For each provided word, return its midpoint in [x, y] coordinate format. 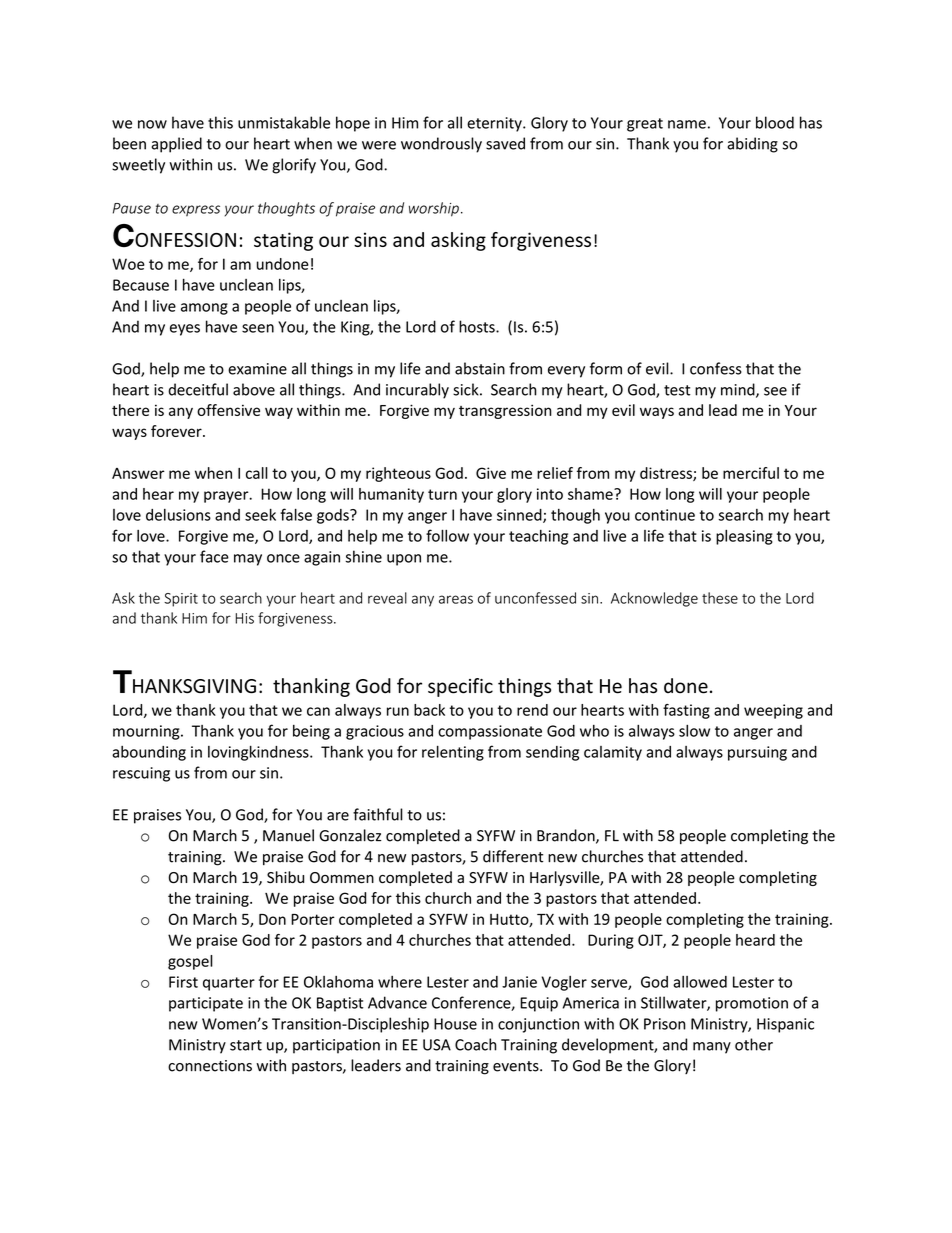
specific [460, 687]
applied [176, 145]
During [611, 941]
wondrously [441, 145]
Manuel [288, 835]
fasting [686, 711]
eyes [185, 330]
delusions [178, 515]
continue [665, 515]
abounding [149, 753]
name [687, 124]
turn [442, 494]
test [677, 390]
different [513, 856]
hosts [478, 326]
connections [210, 1066]
